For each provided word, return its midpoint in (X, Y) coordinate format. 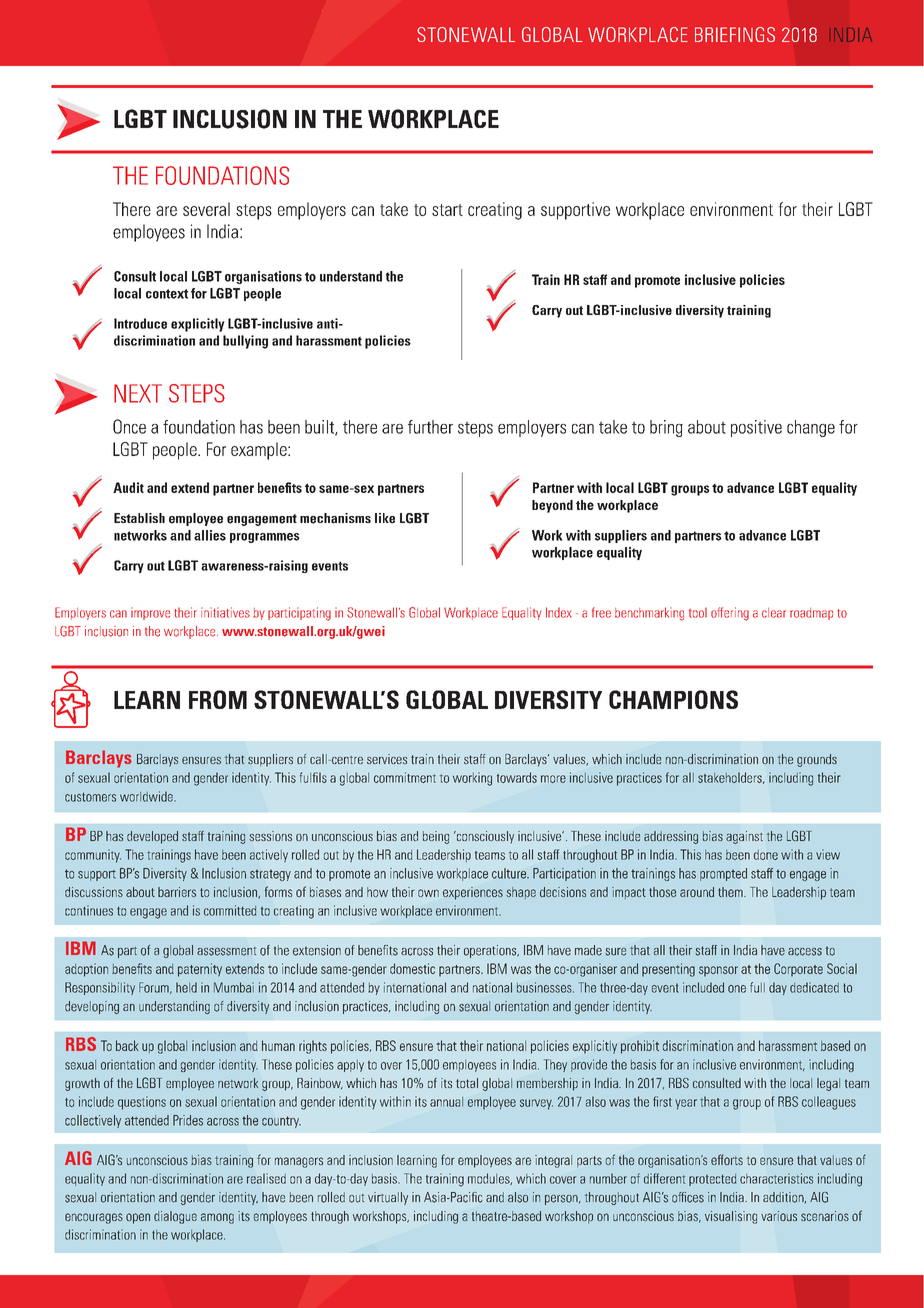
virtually (388, 1198)
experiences (473, 893)
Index (559, 612)
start (447, 210)
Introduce (140, 323)
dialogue (175, 1217)
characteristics (776, 1178)
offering (730, 614)
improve (150, 613)
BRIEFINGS (735, 34)
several (206, 209)
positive (756, 428)
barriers (177, 892)
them (731, 892)
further (430, 427)
